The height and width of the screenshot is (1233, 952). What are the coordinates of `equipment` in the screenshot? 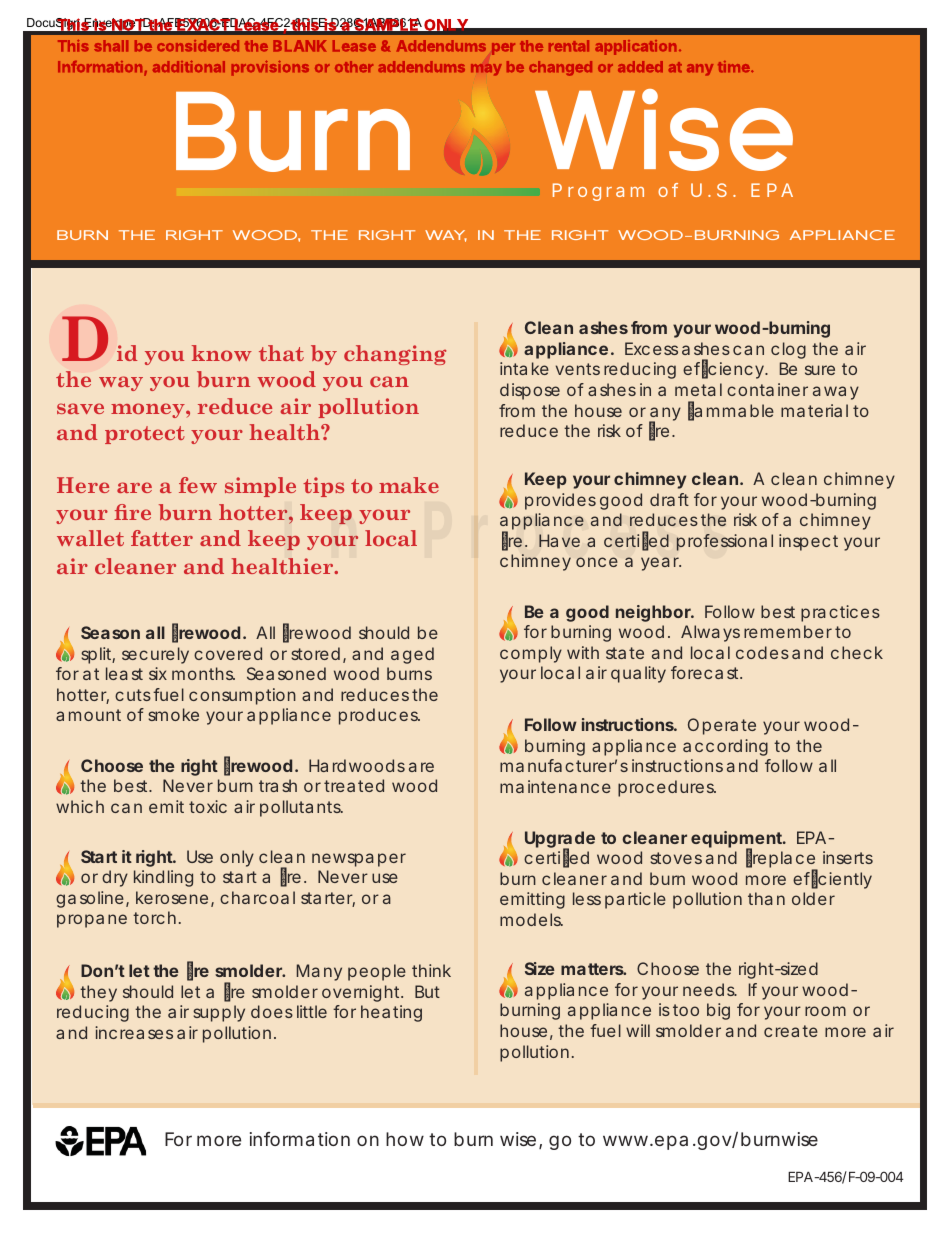 It's located at (738, 840).
